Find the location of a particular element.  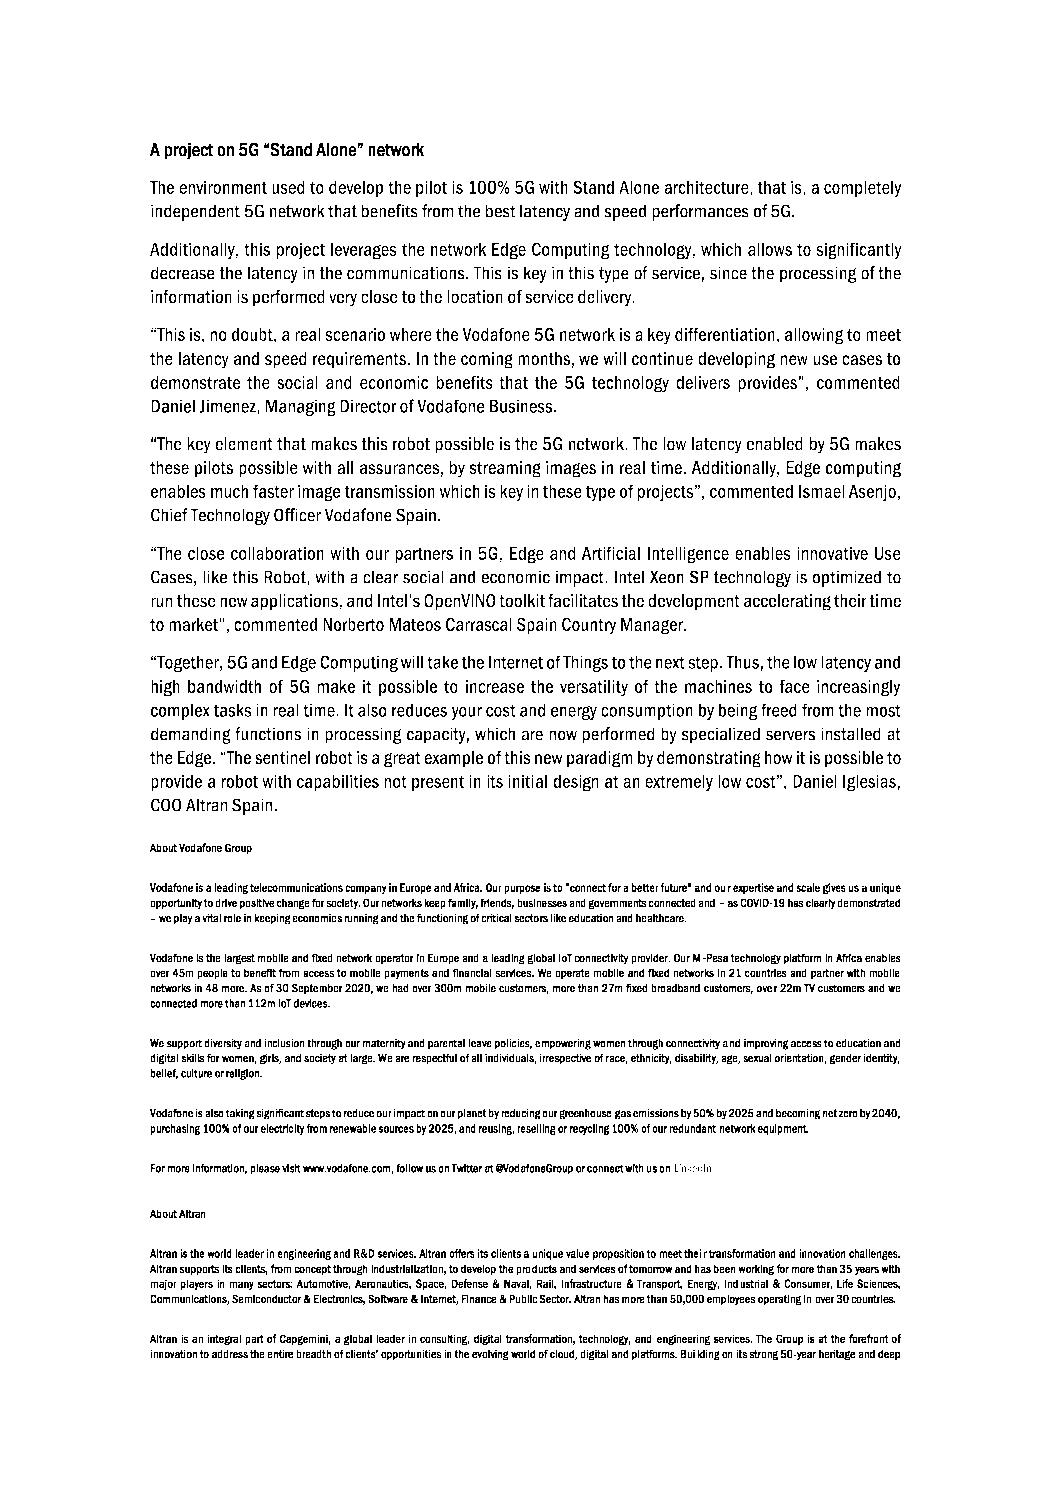

Public is located at coordinates (523, 1299).
